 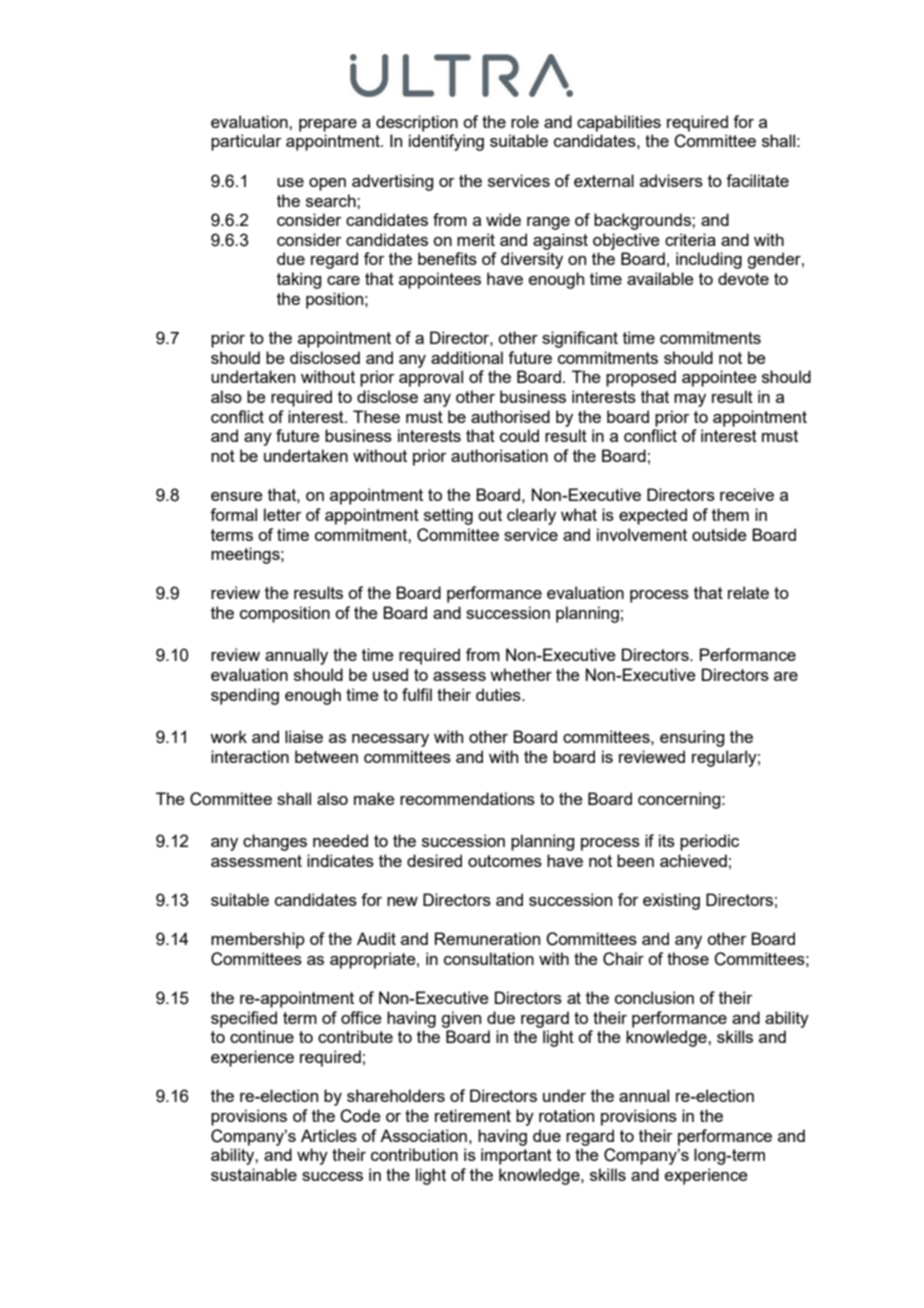 What do you see at coordinates (467, 798) in the document?
I see `recommendations` at bounding box center [467, 798].
